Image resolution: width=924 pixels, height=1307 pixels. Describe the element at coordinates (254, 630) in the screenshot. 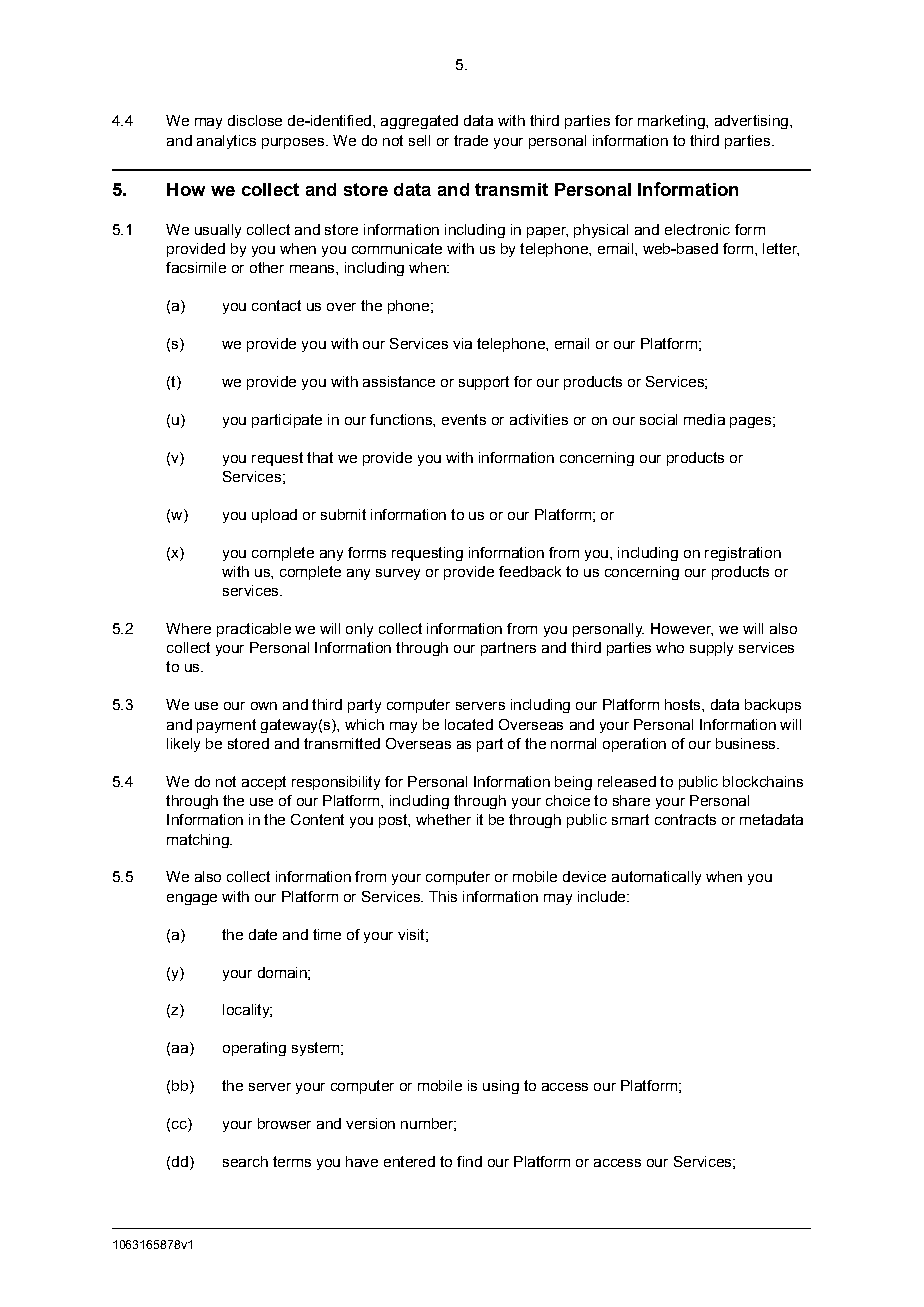

I see `practicable` at that location.
